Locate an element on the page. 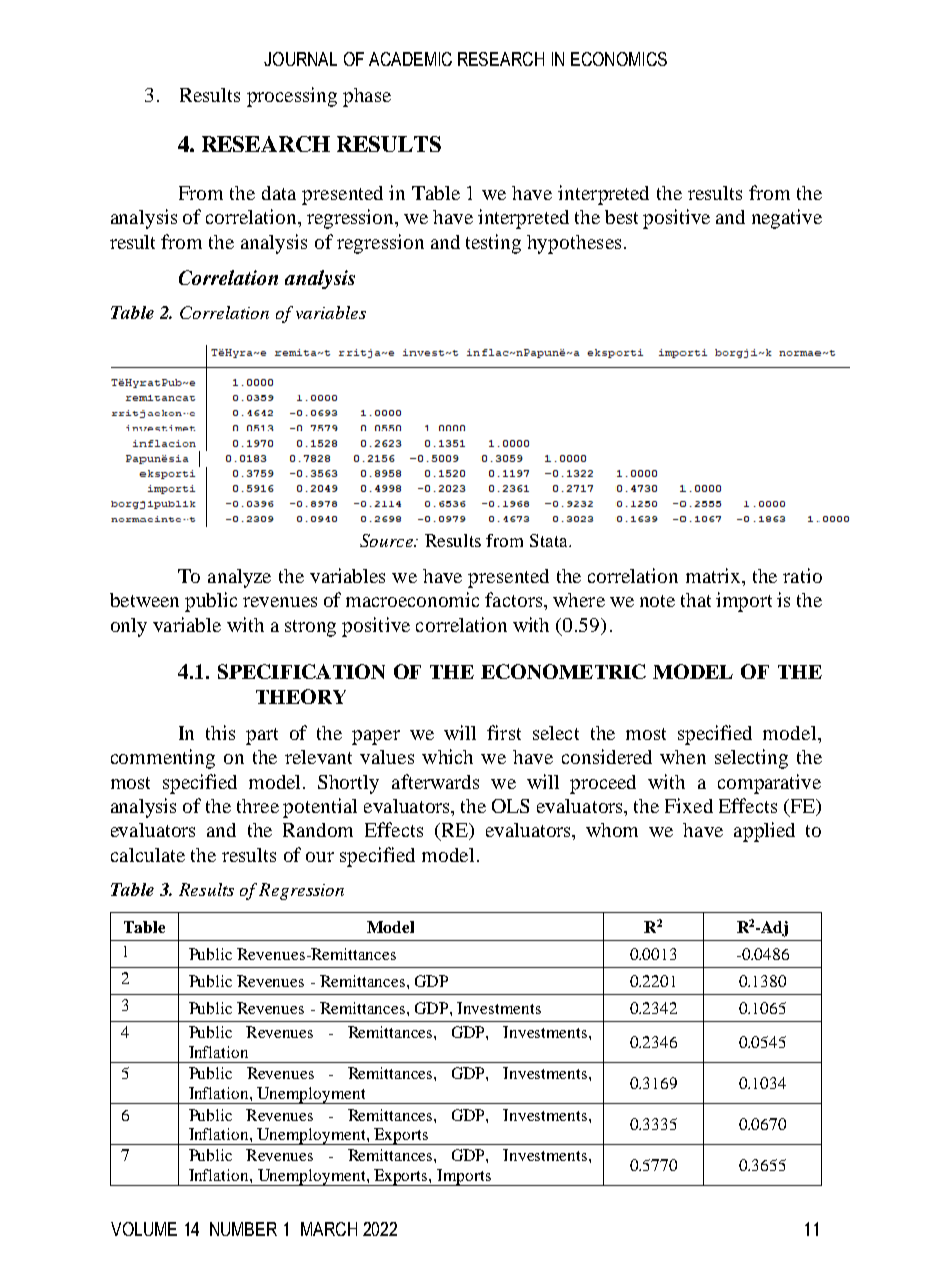 The image size is (932, 1288). NUMBER is located at coordinates (243, 1229).
